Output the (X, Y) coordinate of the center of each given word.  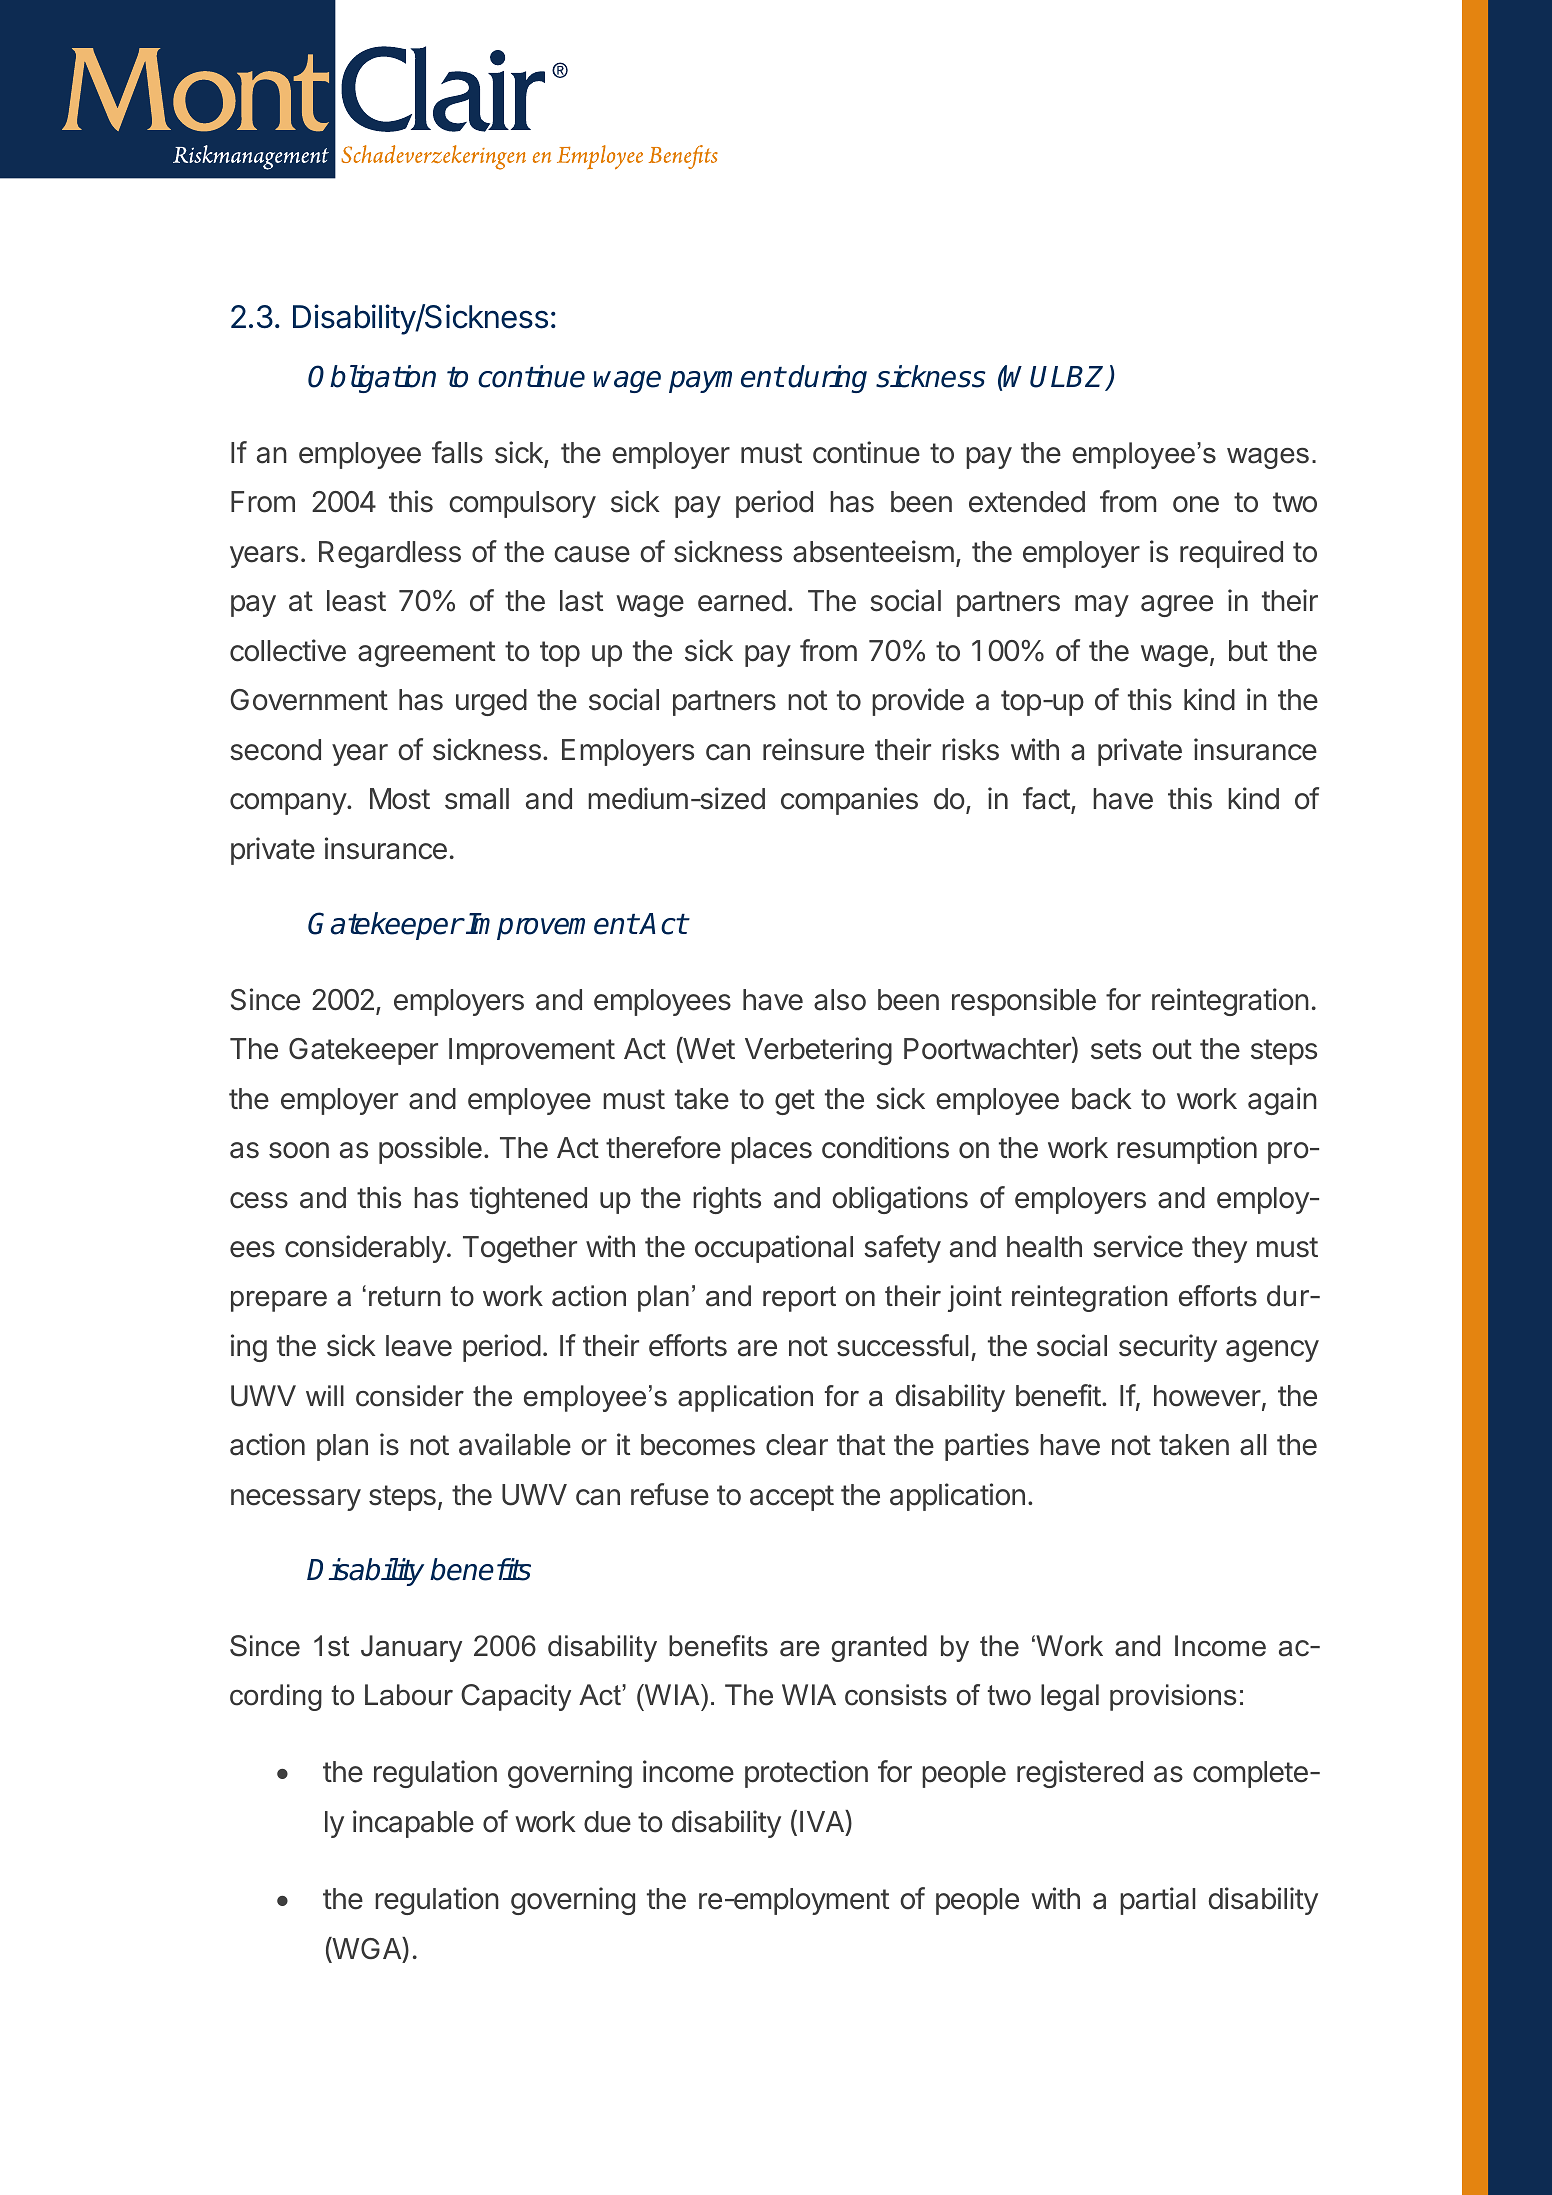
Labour (409, 1695)
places (771, 1150)
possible (430, 1150)
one (1196, 504)
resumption (1187, 1150)
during (827, 379)
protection (806, 1774)
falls (457, 452)
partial (1157, 1901)
